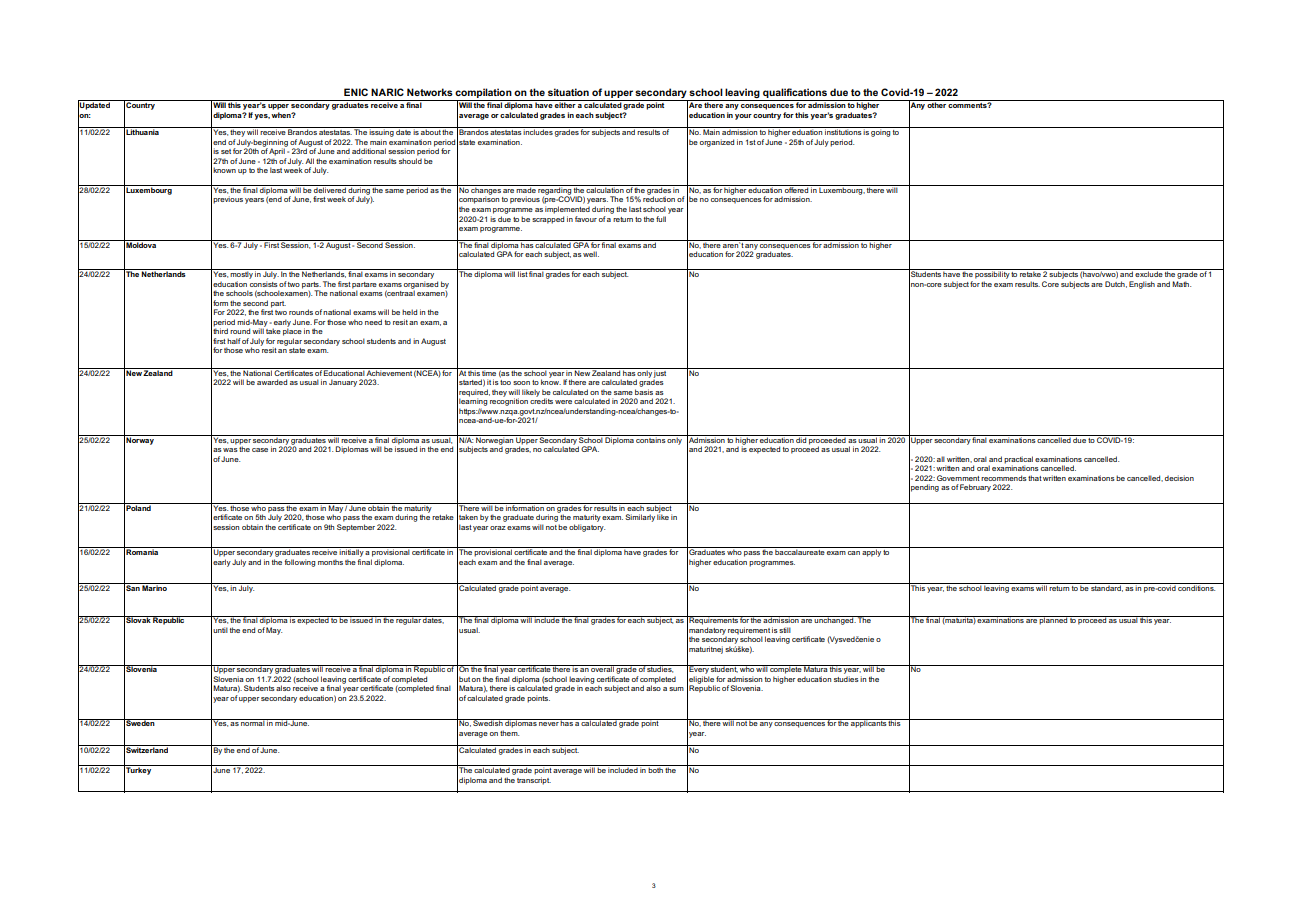  Describe the element at coordinates (300, 563) in the screenshot. I see `following` at that location.
